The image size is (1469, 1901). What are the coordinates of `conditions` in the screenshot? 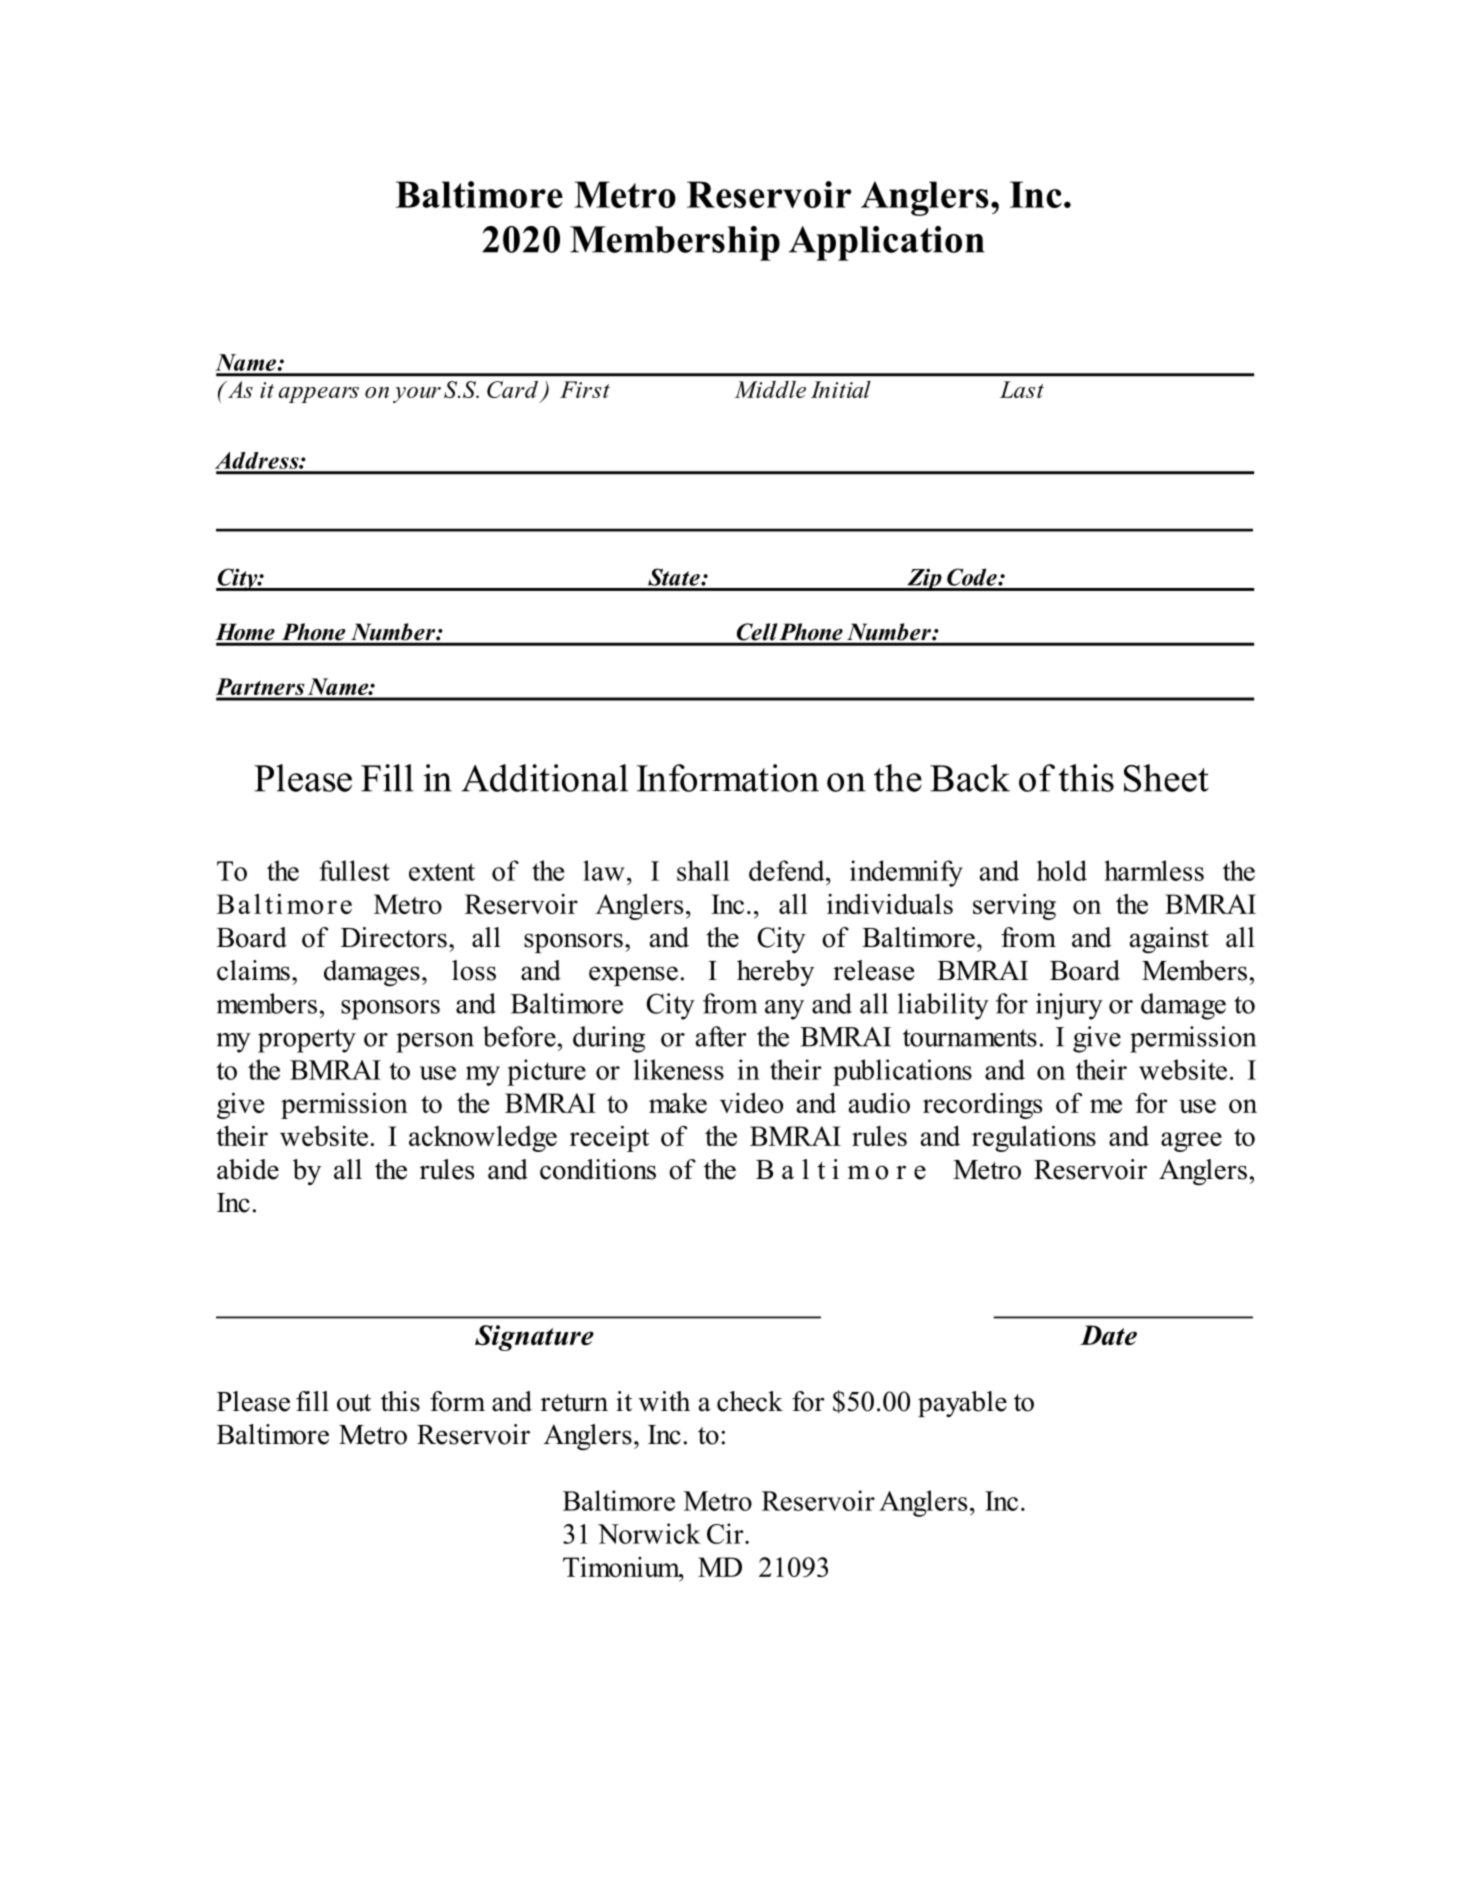 It's located at (598, 1169).
